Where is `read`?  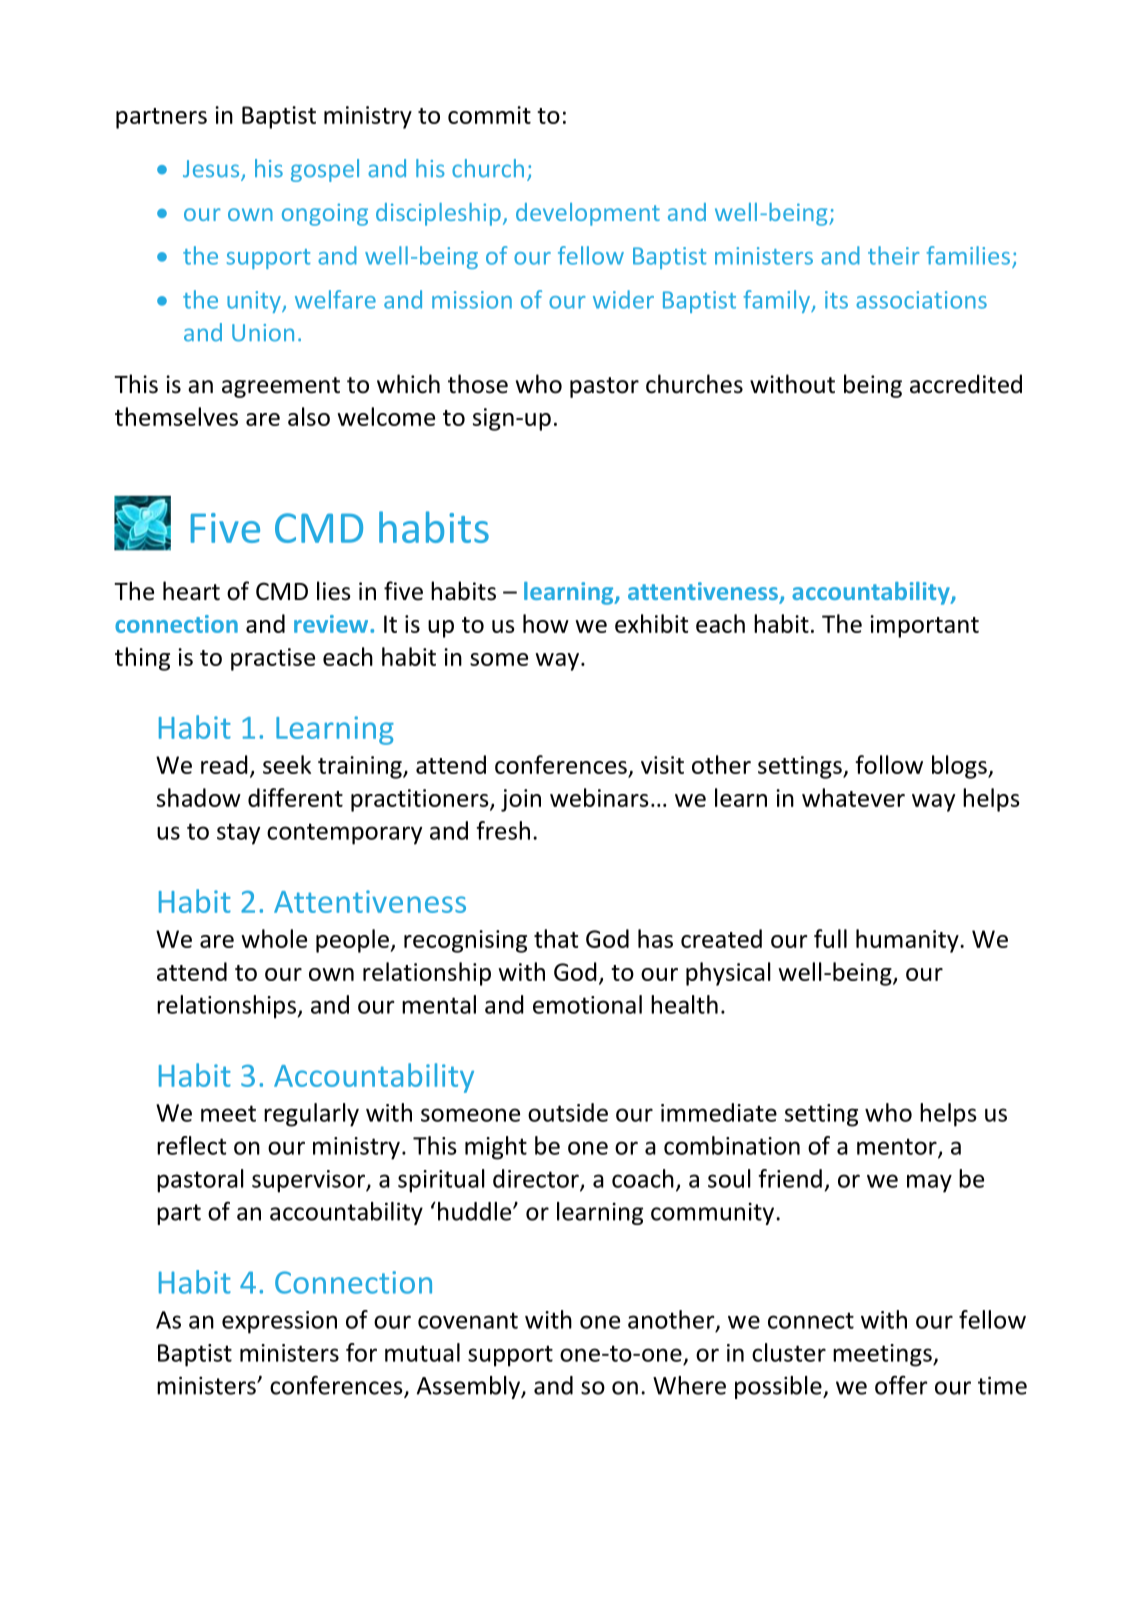
read is located at coordinates (224, 764).
